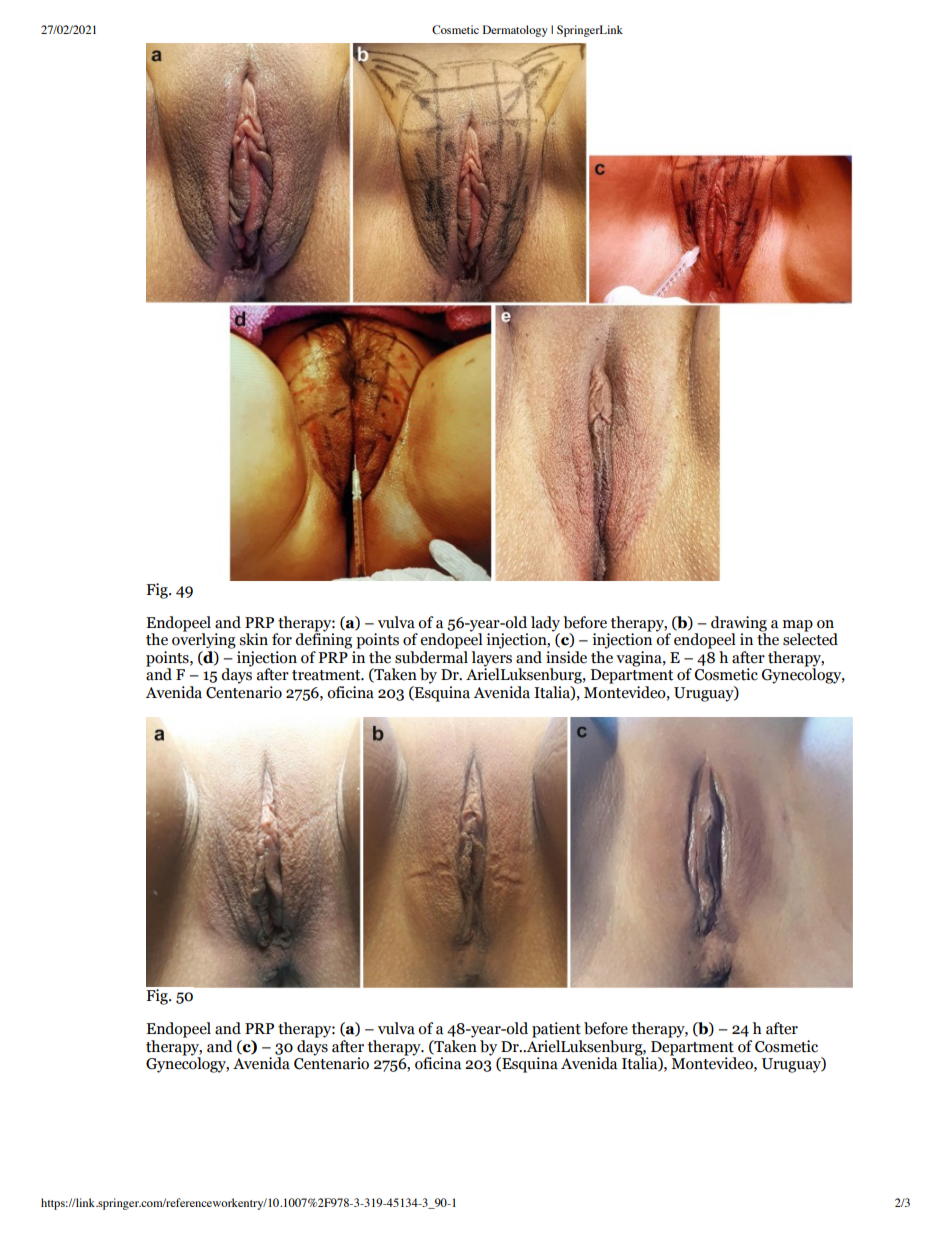 This screenshot has height=1233, width=952. Describe the element at coordinates (798, 626) in the screenshot. I see `map` at that location.
